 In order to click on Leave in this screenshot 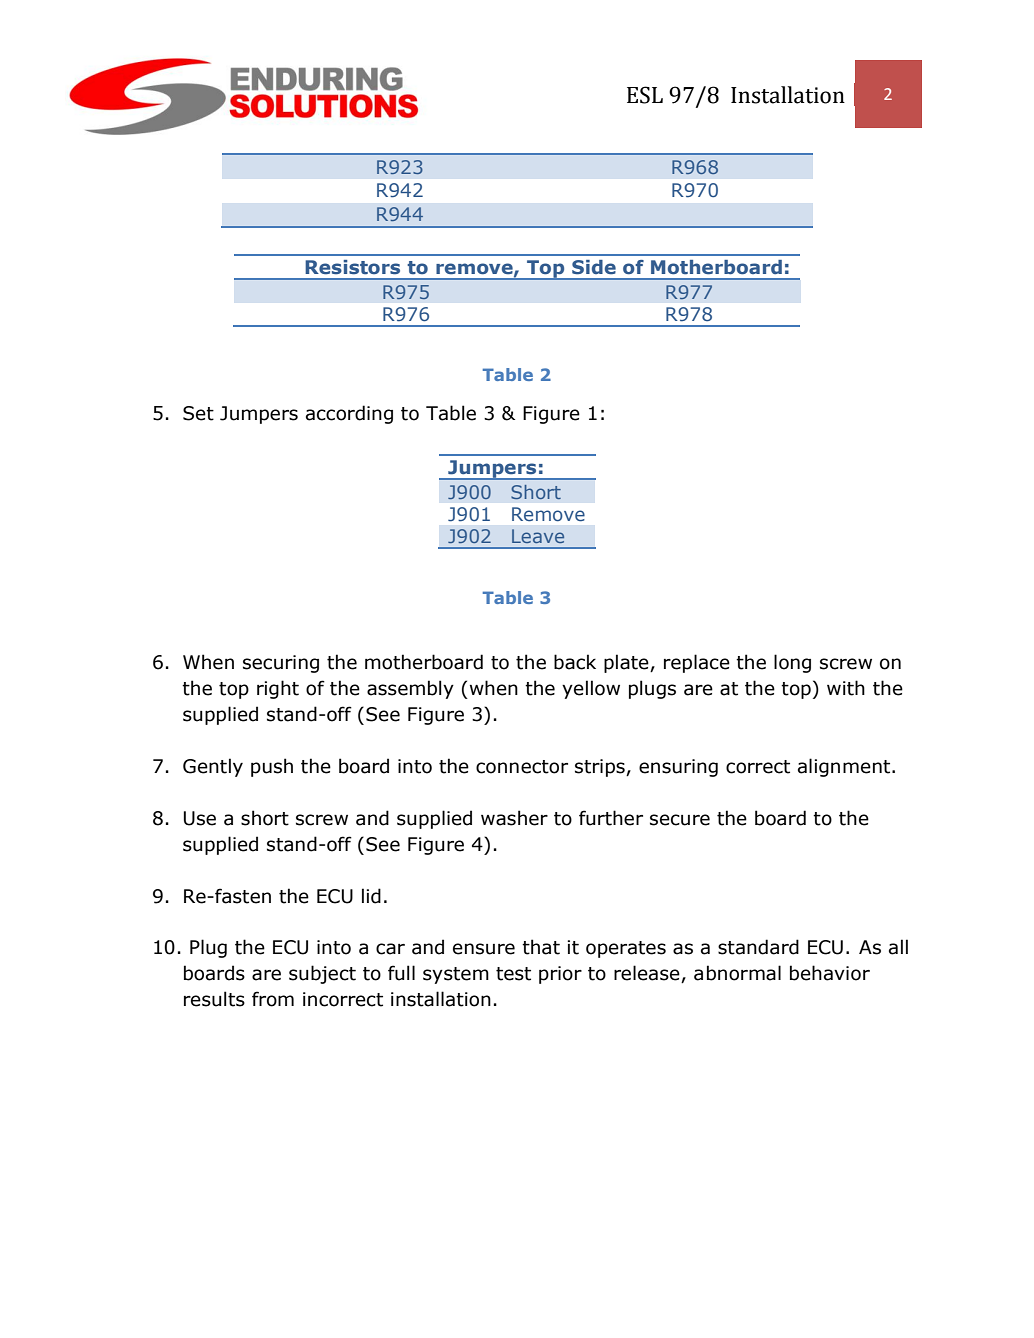, I will do `click(538, 536)`.
